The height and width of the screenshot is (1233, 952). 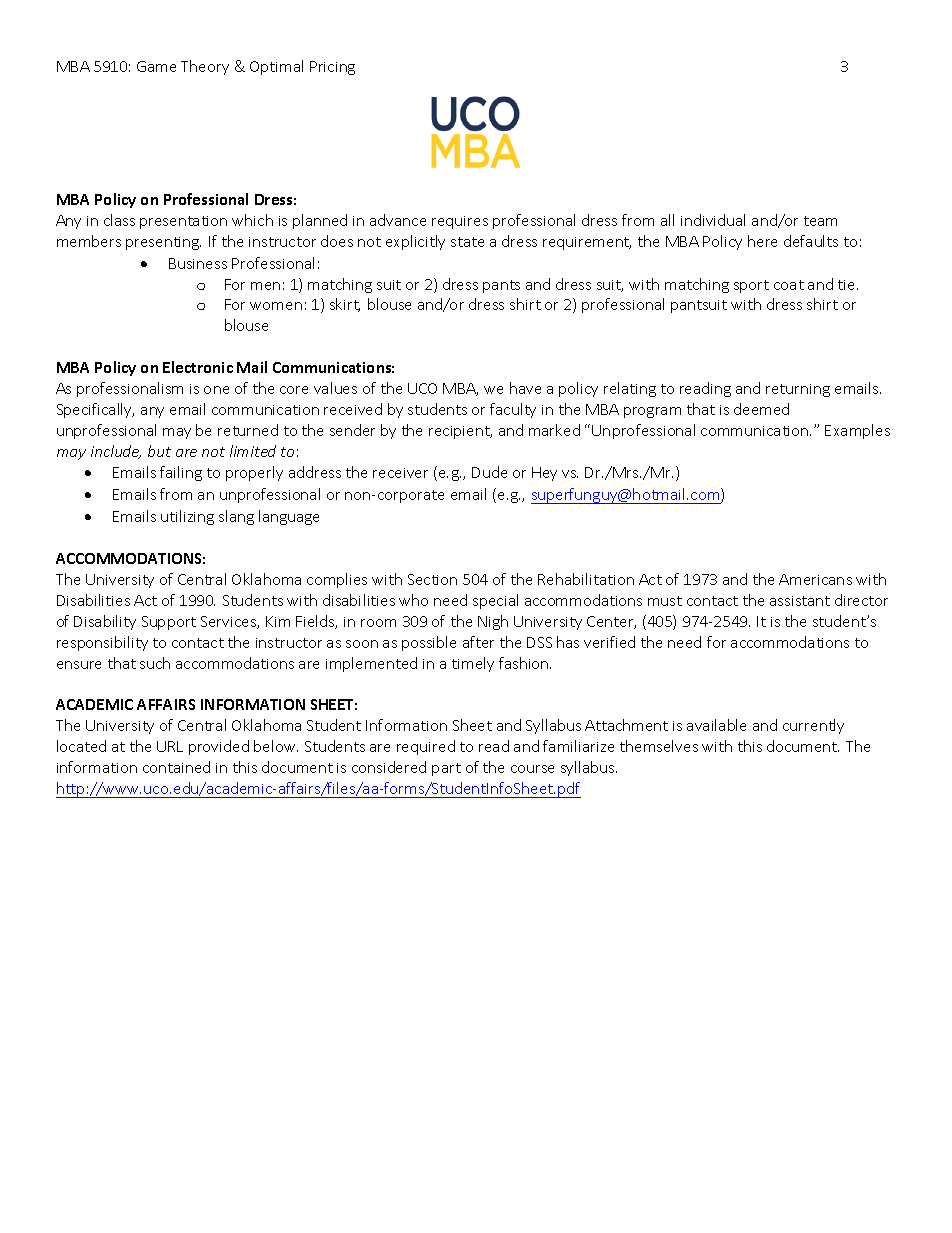 I want to click on but, so click(x=159, y=451).
